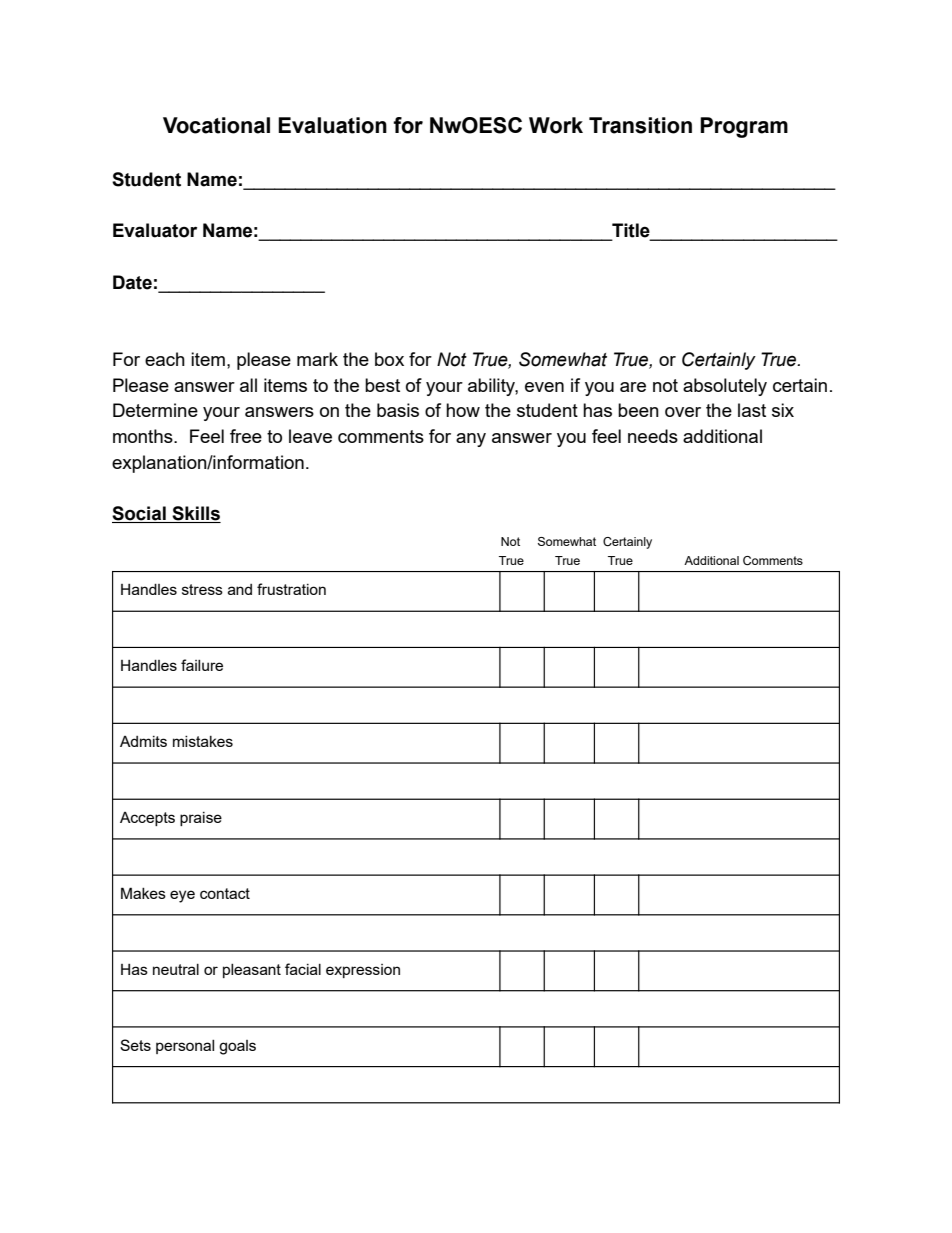 The width and height of the screenshot is (952, 1233). Describe the element at coordinates (744, 127) in the screenshot. I see `Program` at that location.
